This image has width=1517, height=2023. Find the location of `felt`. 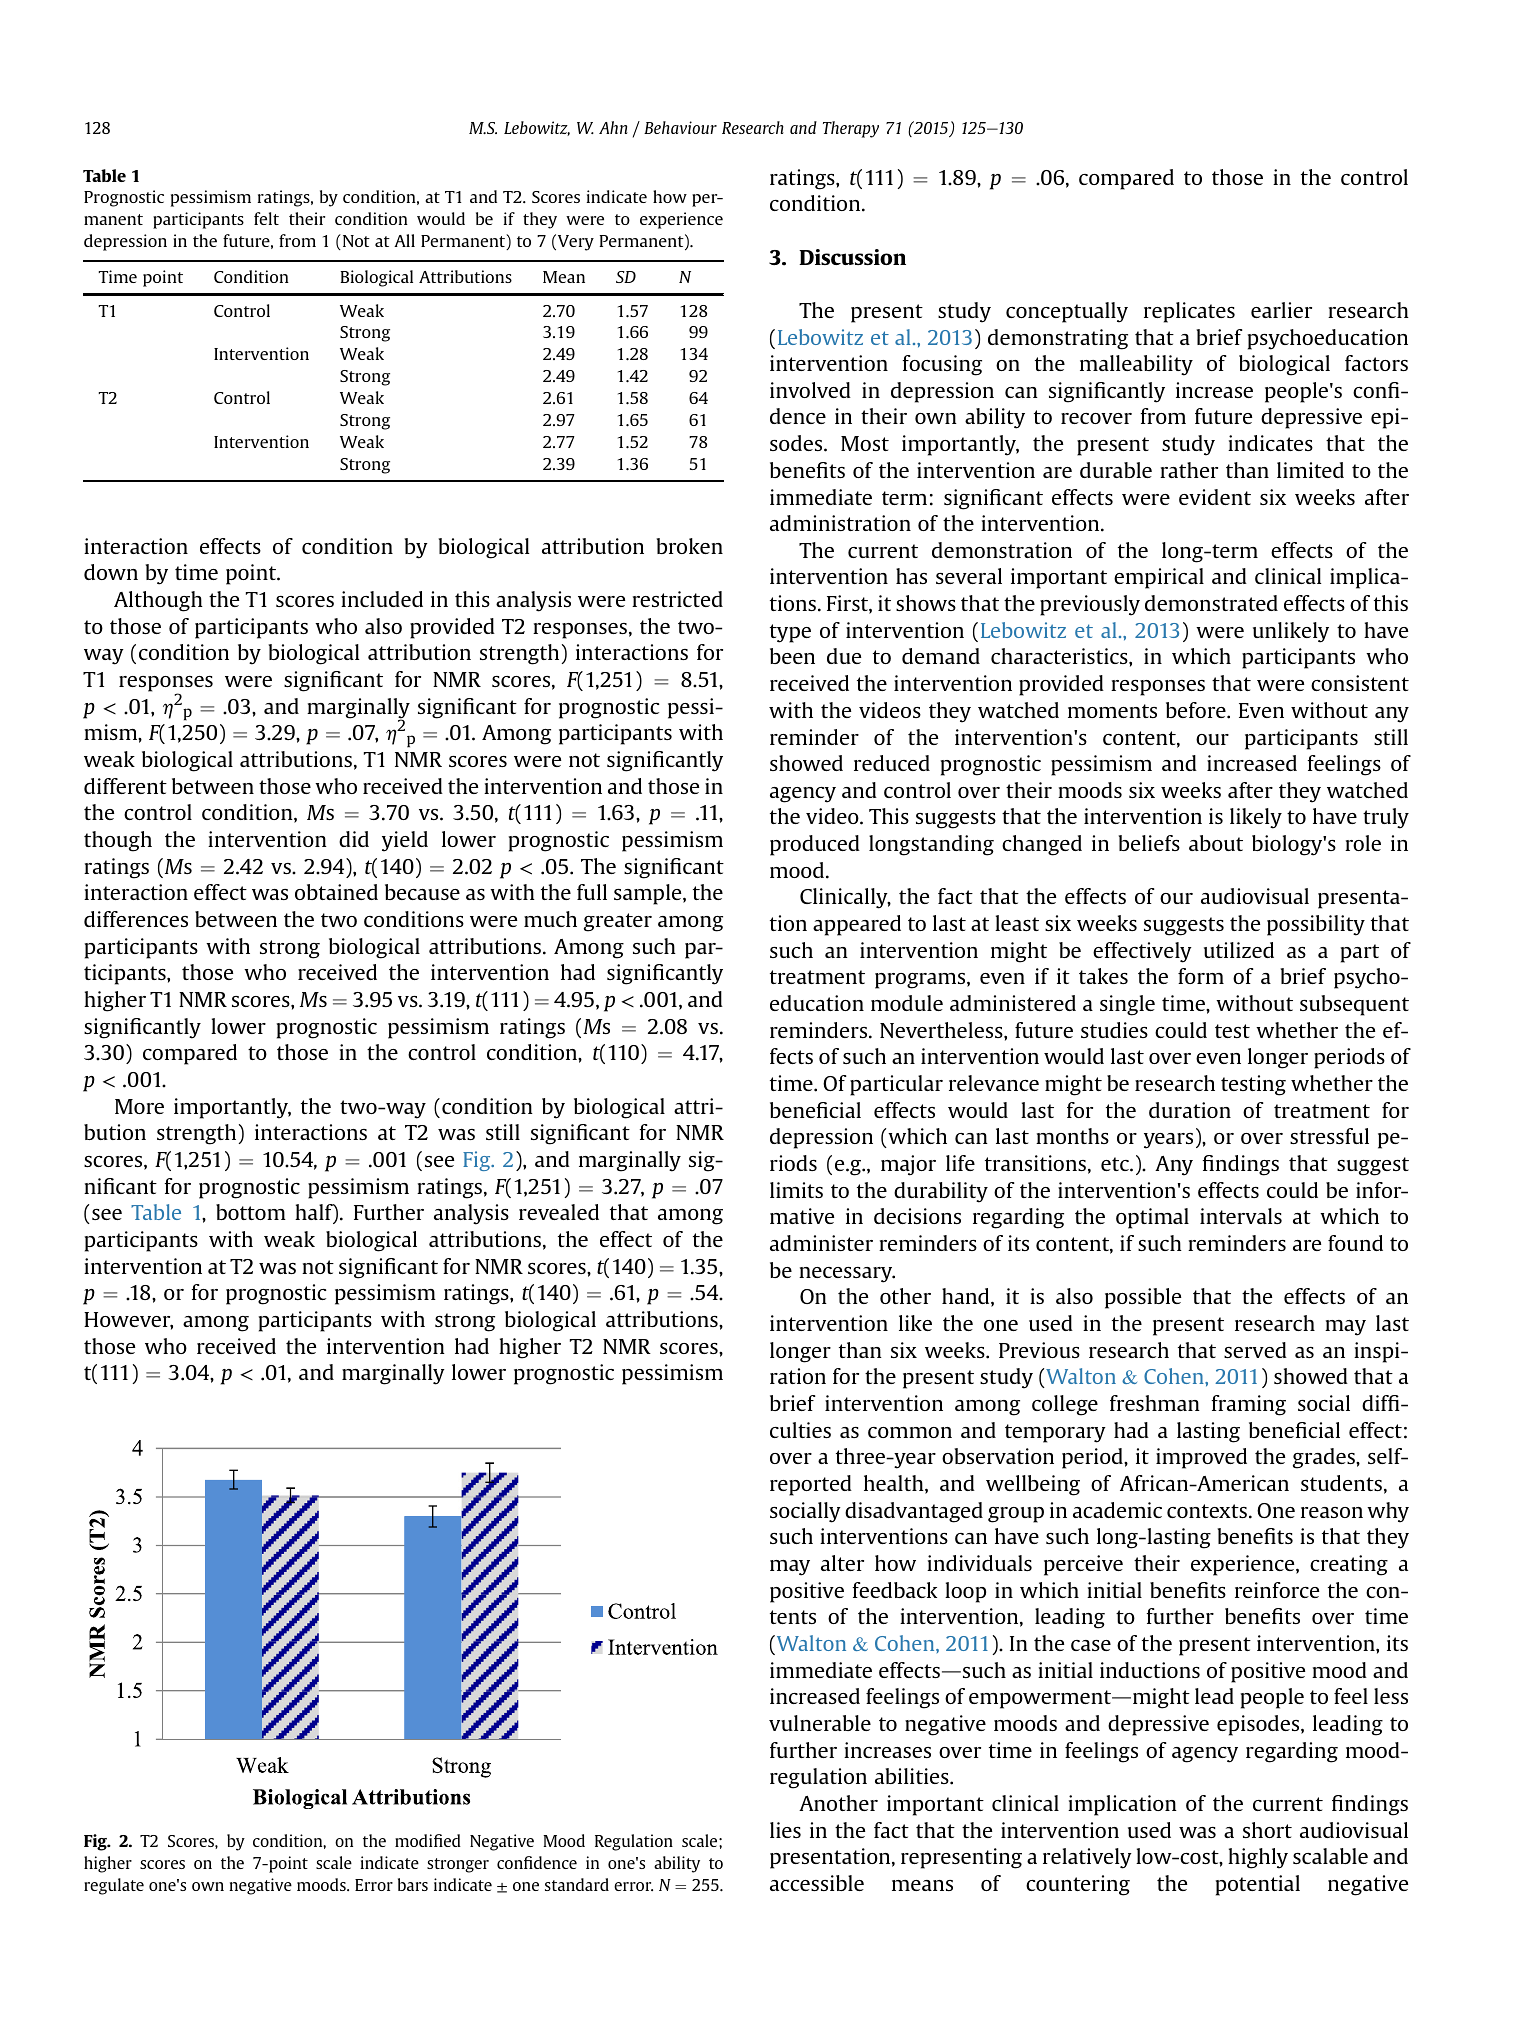

felt is located at coordinates (266, 218).
